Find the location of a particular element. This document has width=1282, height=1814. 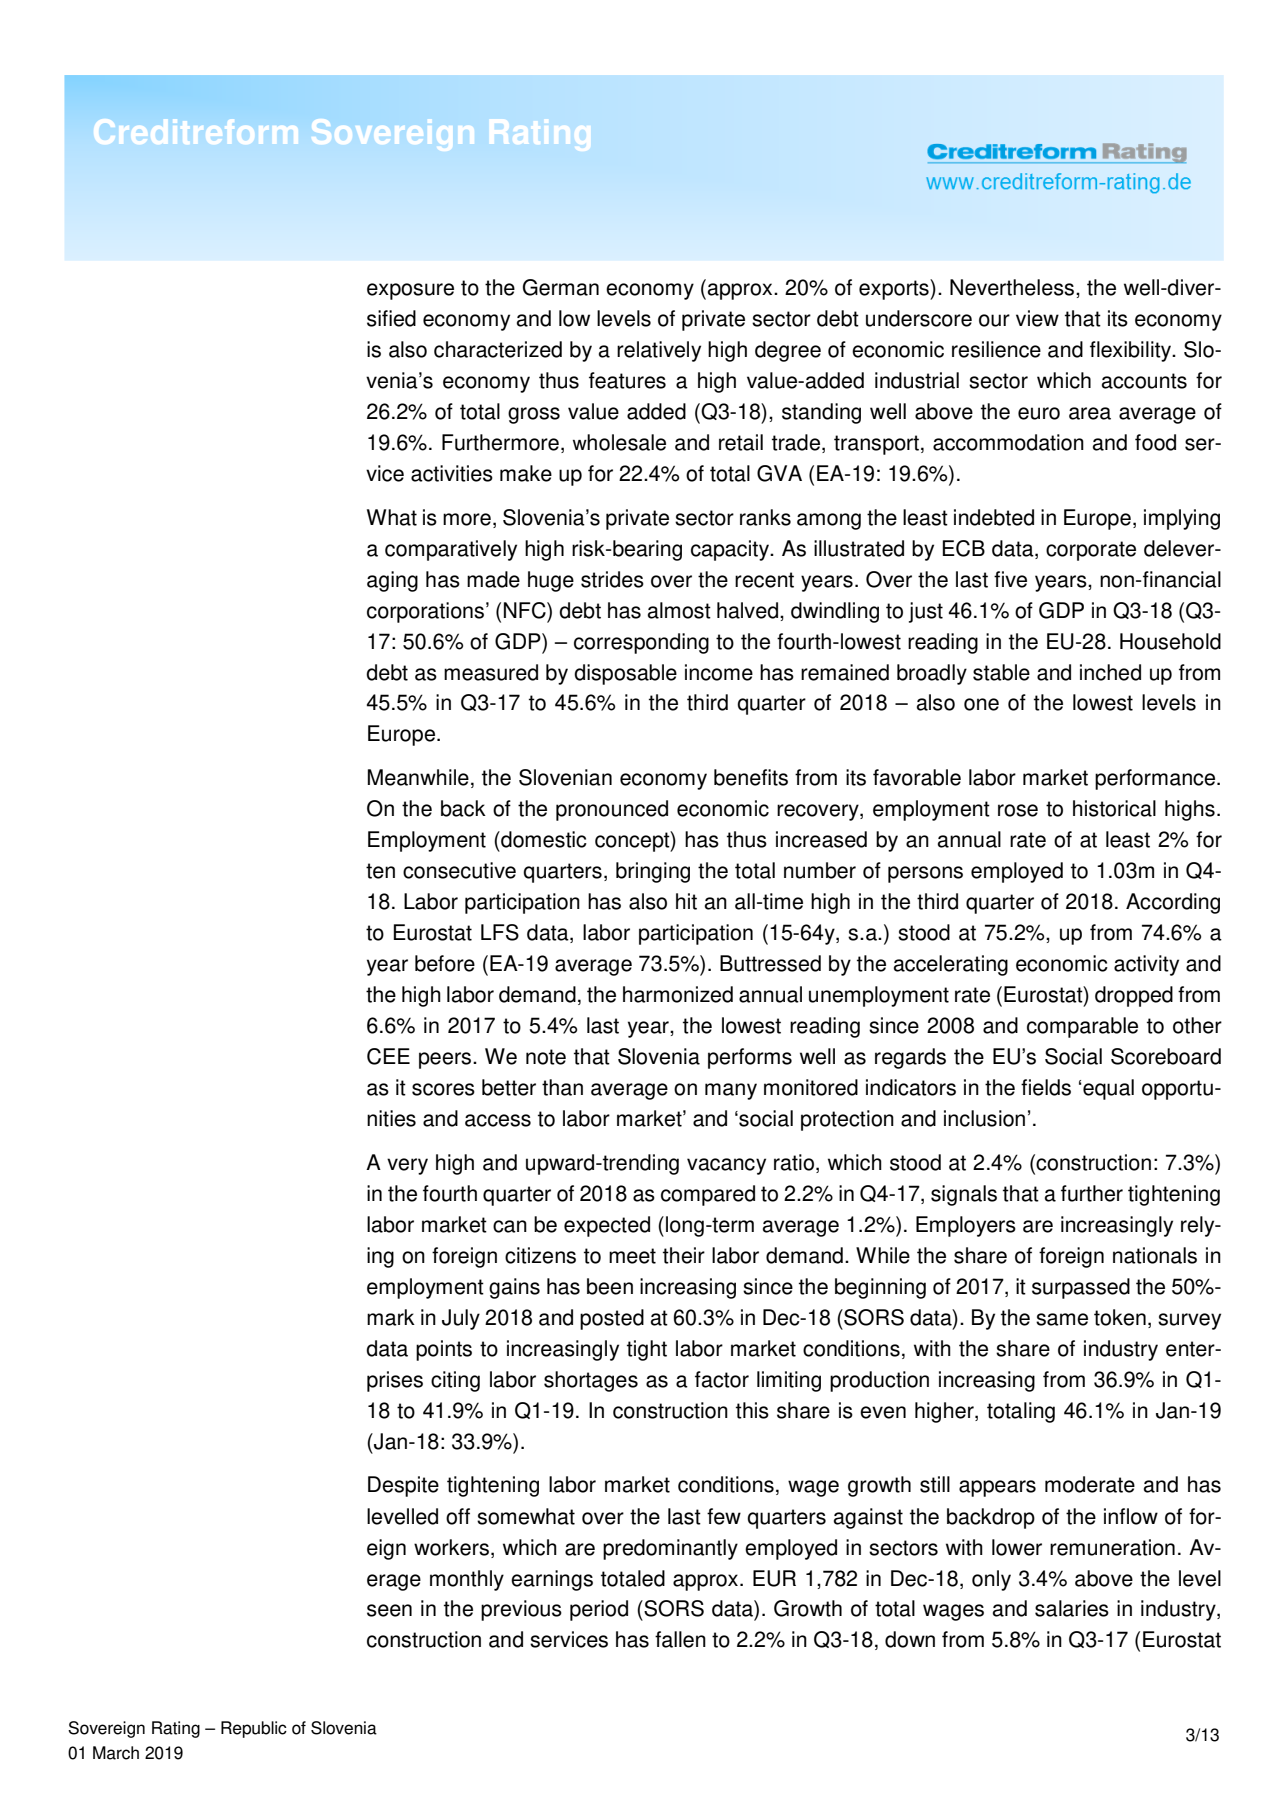

comparatively is located at coordinates (451, 550).
